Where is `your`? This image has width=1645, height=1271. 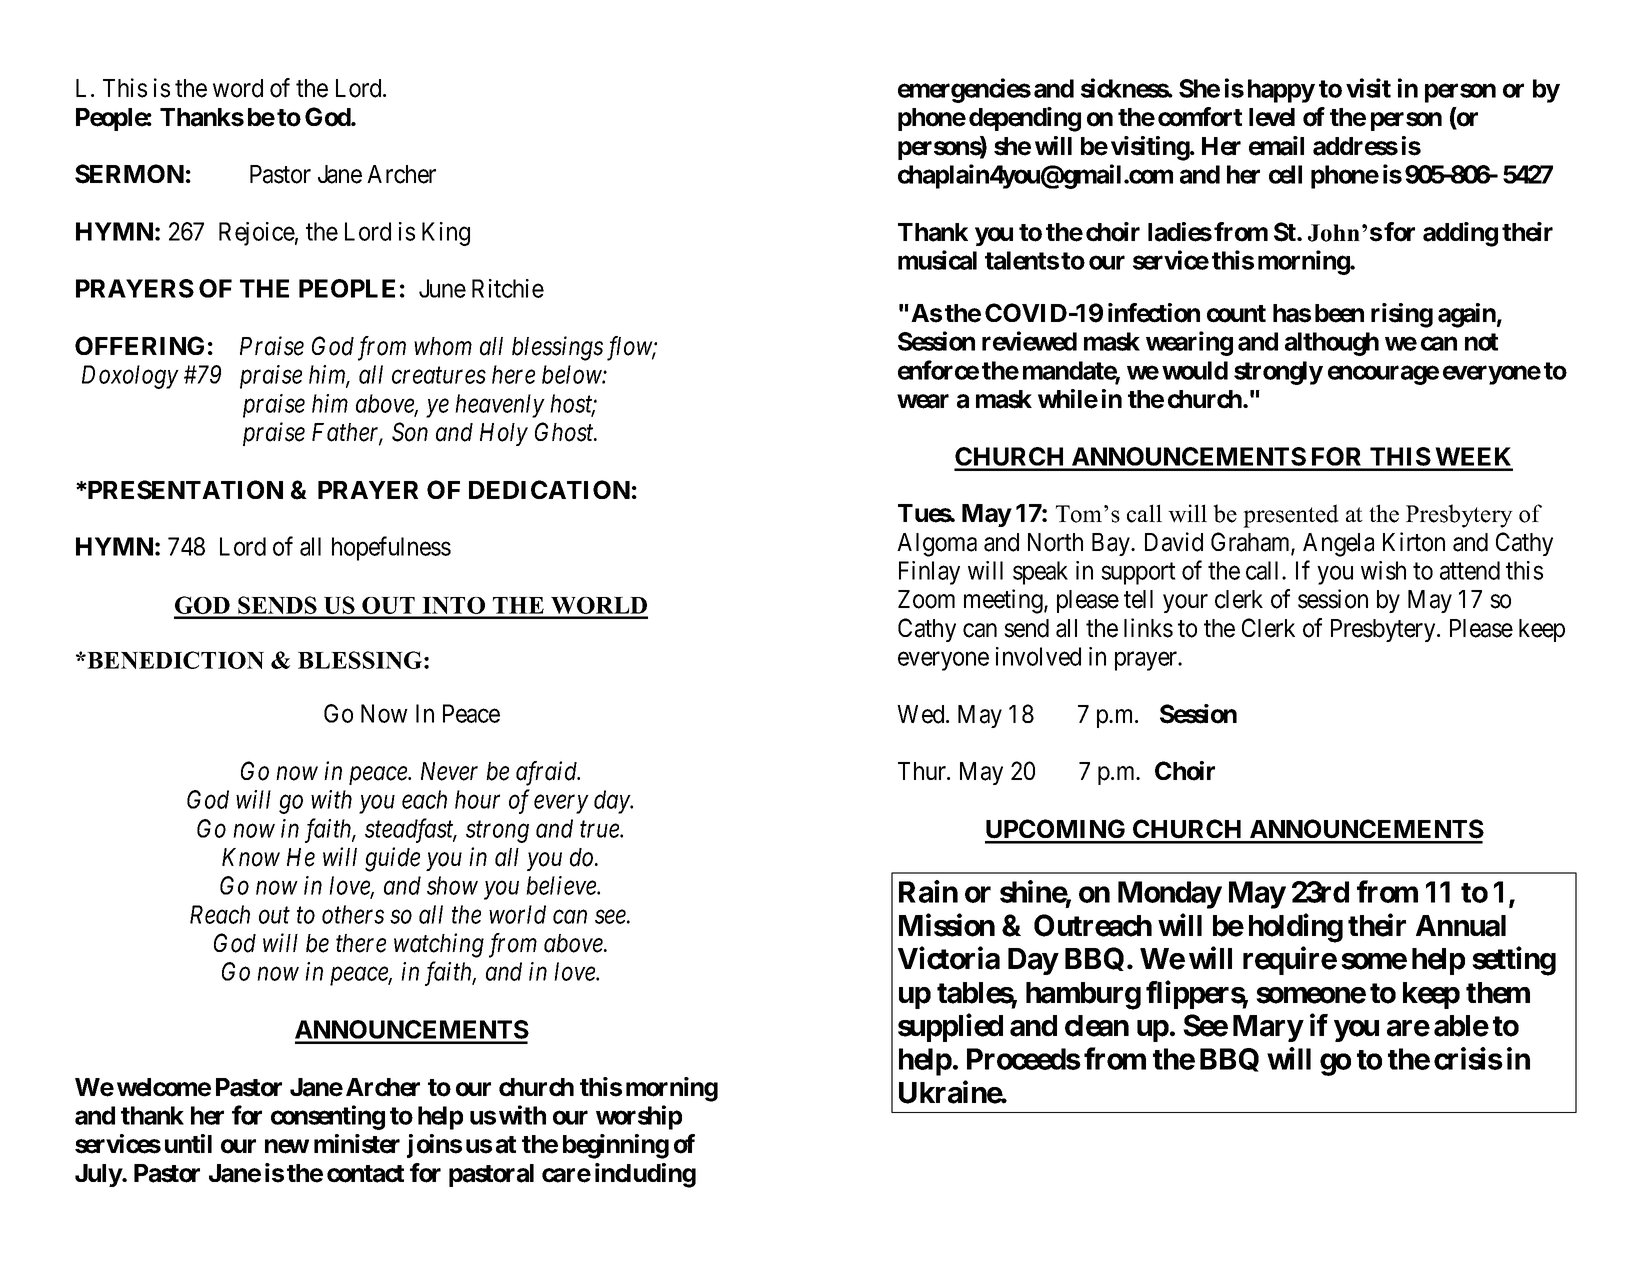 your is located at coordinates (1185, 604).
